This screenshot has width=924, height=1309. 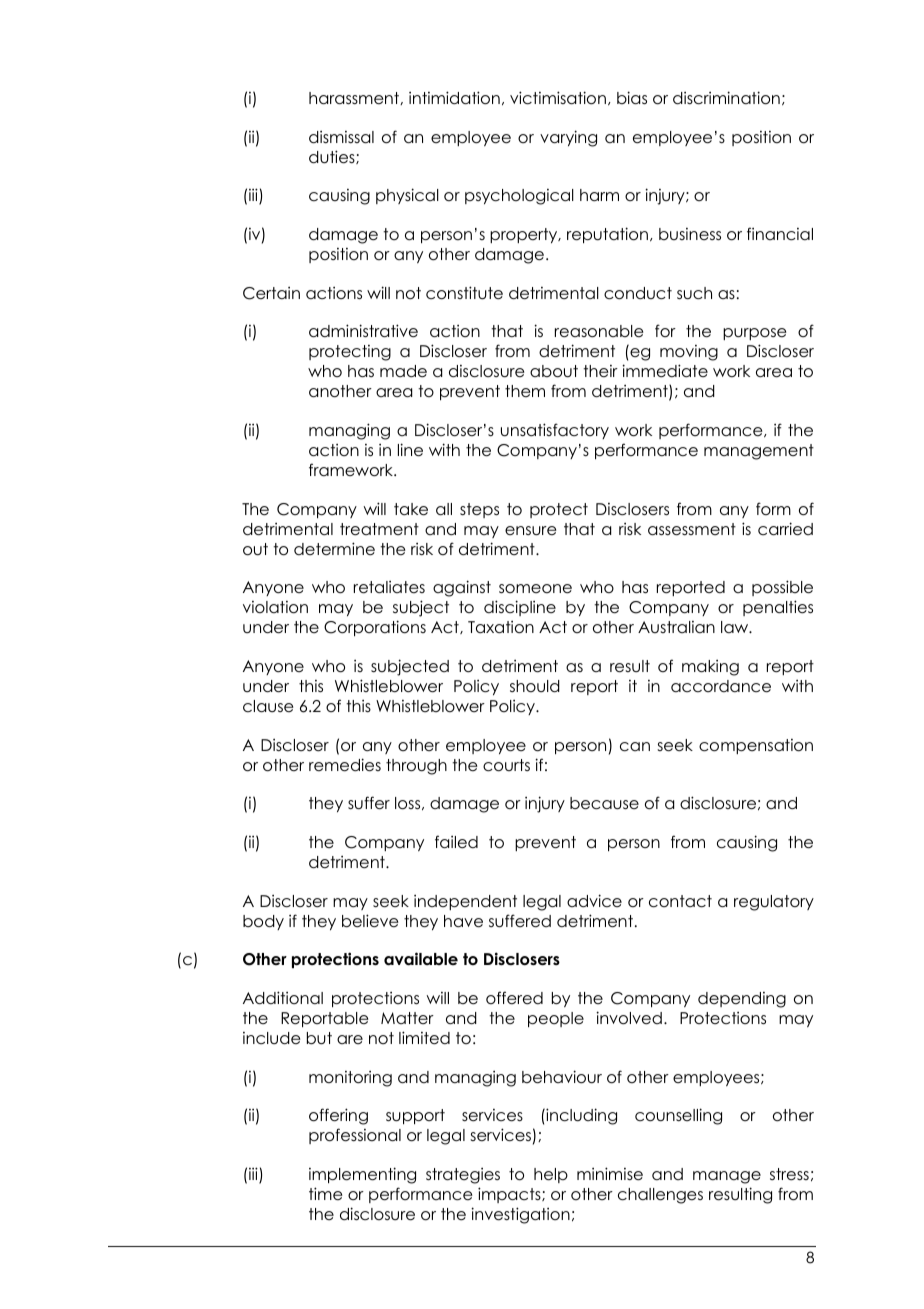 I want to click on time, so click(x=325, y=1193).
